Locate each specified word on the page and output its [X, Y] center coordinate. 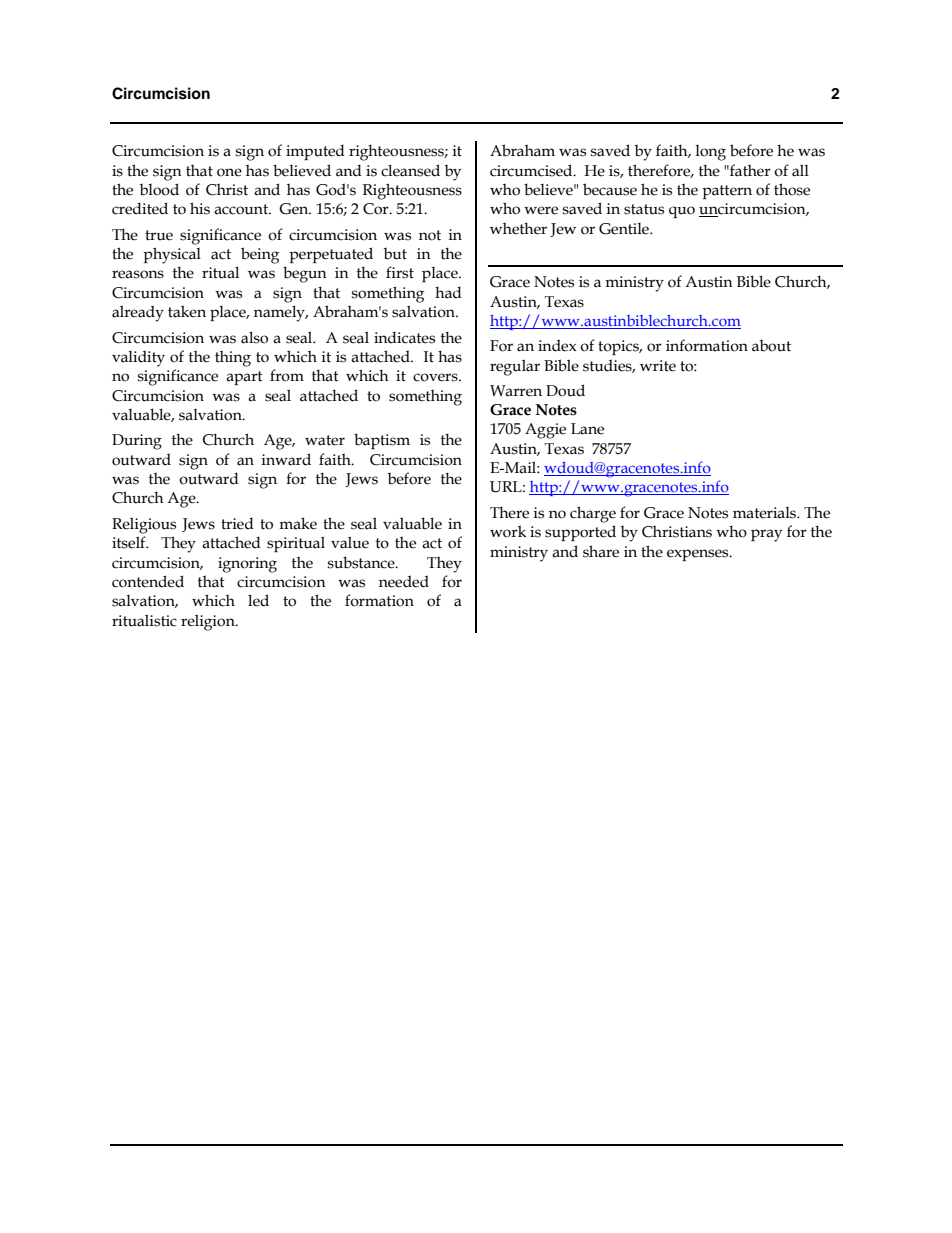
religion [209, 622]
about [771, 345]
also [254, 337]
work [508, 531]
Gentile [625, 229]
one [229, 172]
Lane [587, 429]
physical [172, 255]
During [137, 442]
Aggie [545, 431]
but [395, 253]
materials [766, 513]
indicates [404, 337]
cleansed [410, 170]
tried [237, 523]
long [710, 153]
